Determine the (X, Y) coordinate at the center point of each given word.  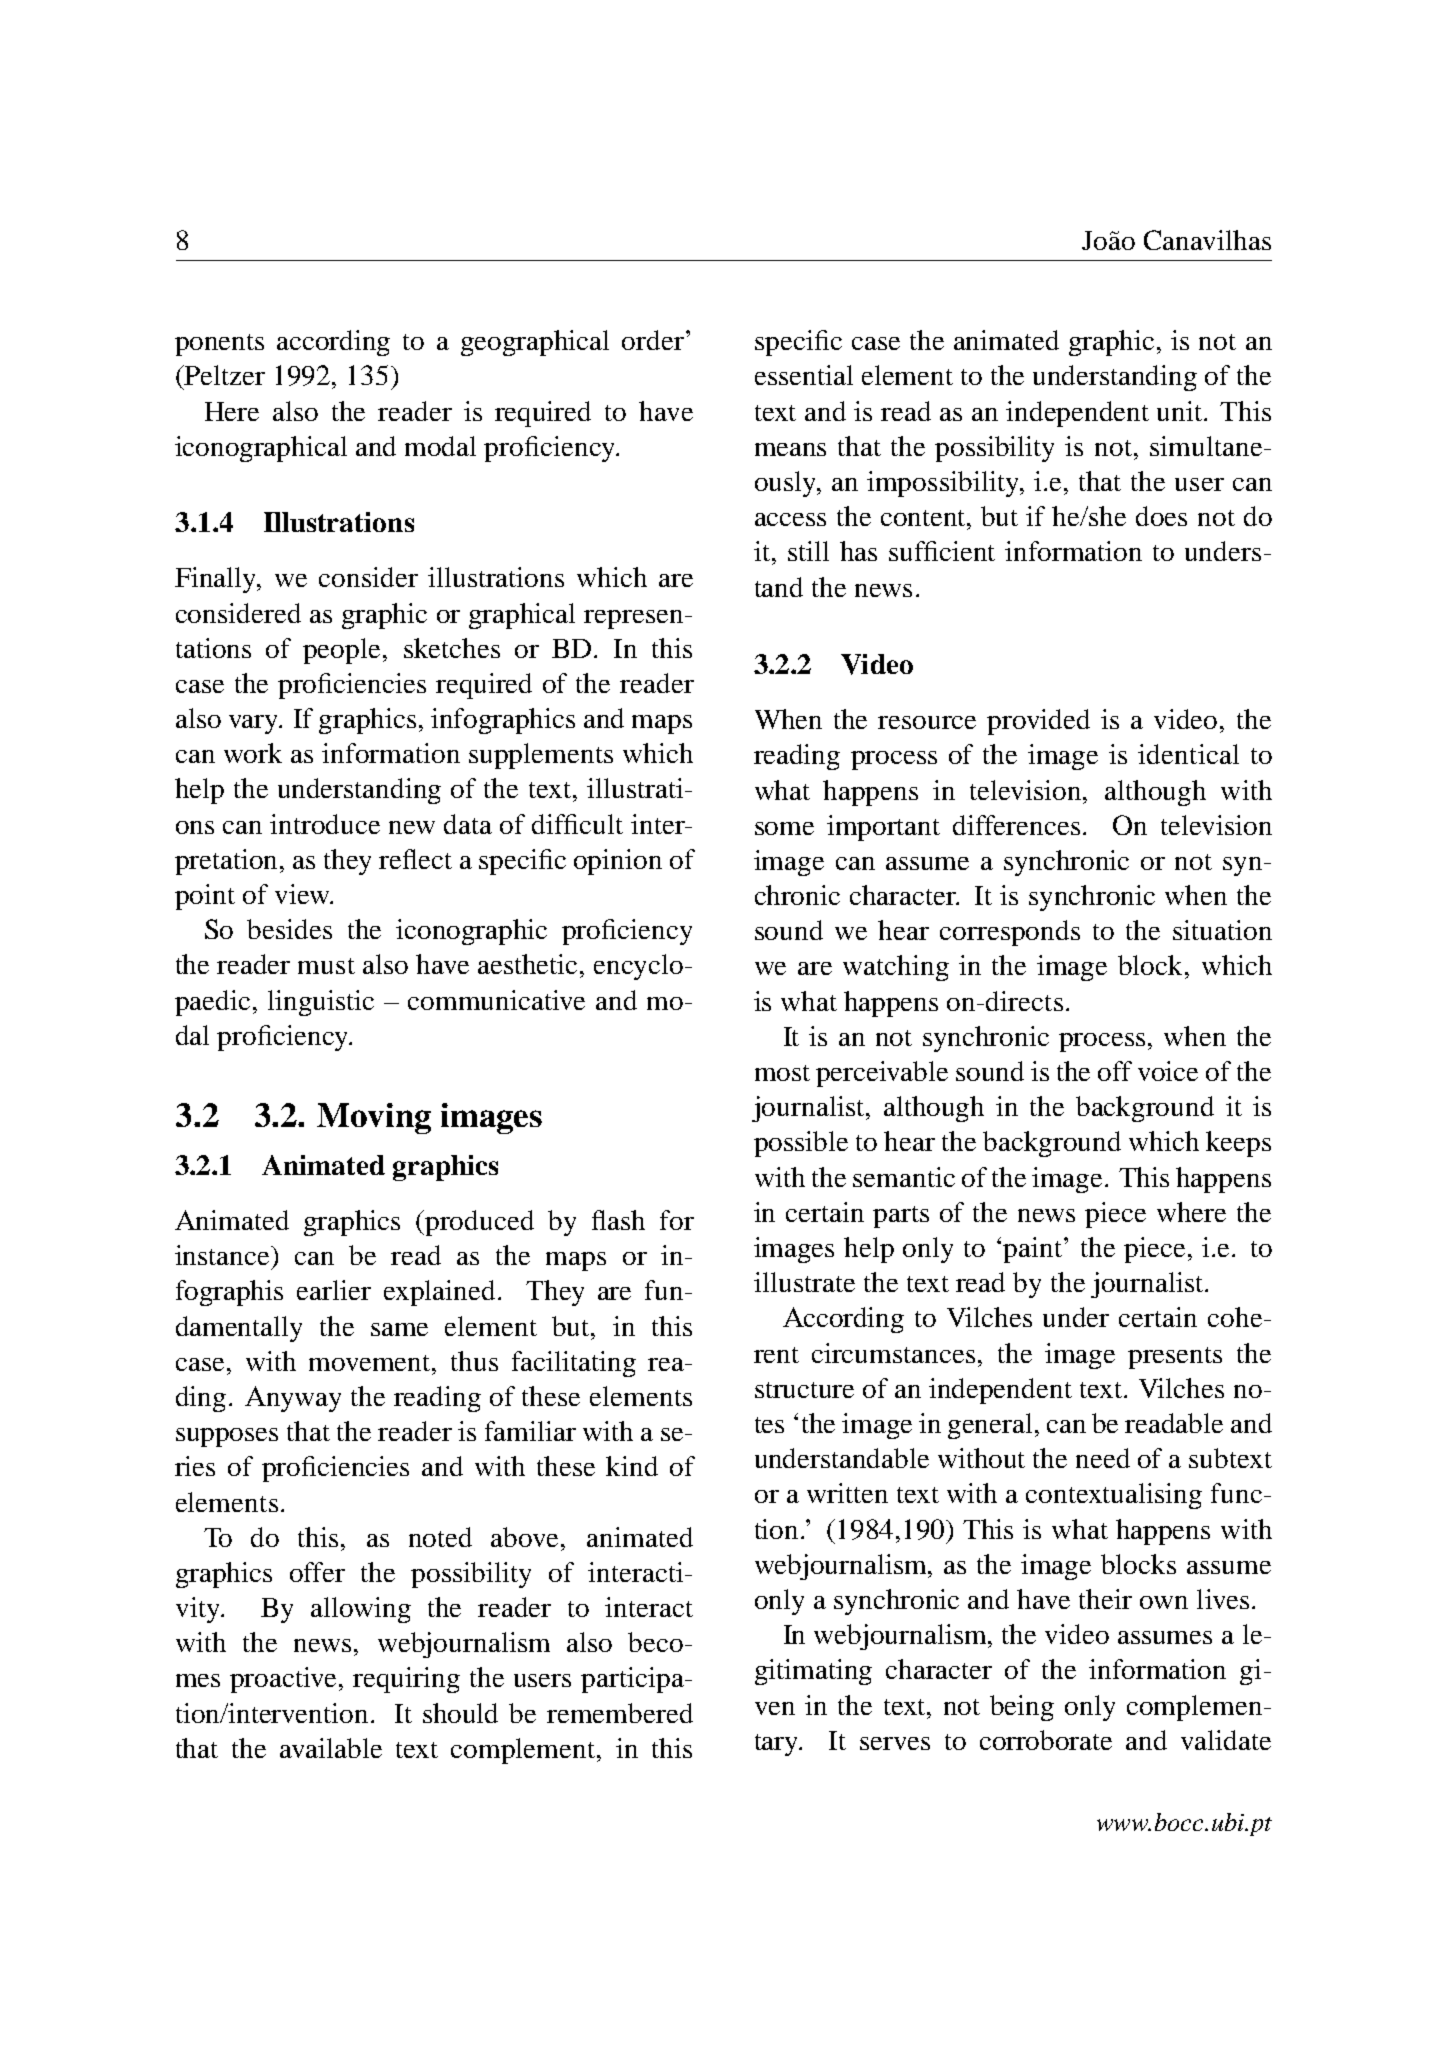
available (331, 1748)
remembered (620, 1713)
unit (1181, 411)
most (782, 1073)
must (326, 966)
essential (804, 375)
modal (440, 446)
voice (1168, 1071)
